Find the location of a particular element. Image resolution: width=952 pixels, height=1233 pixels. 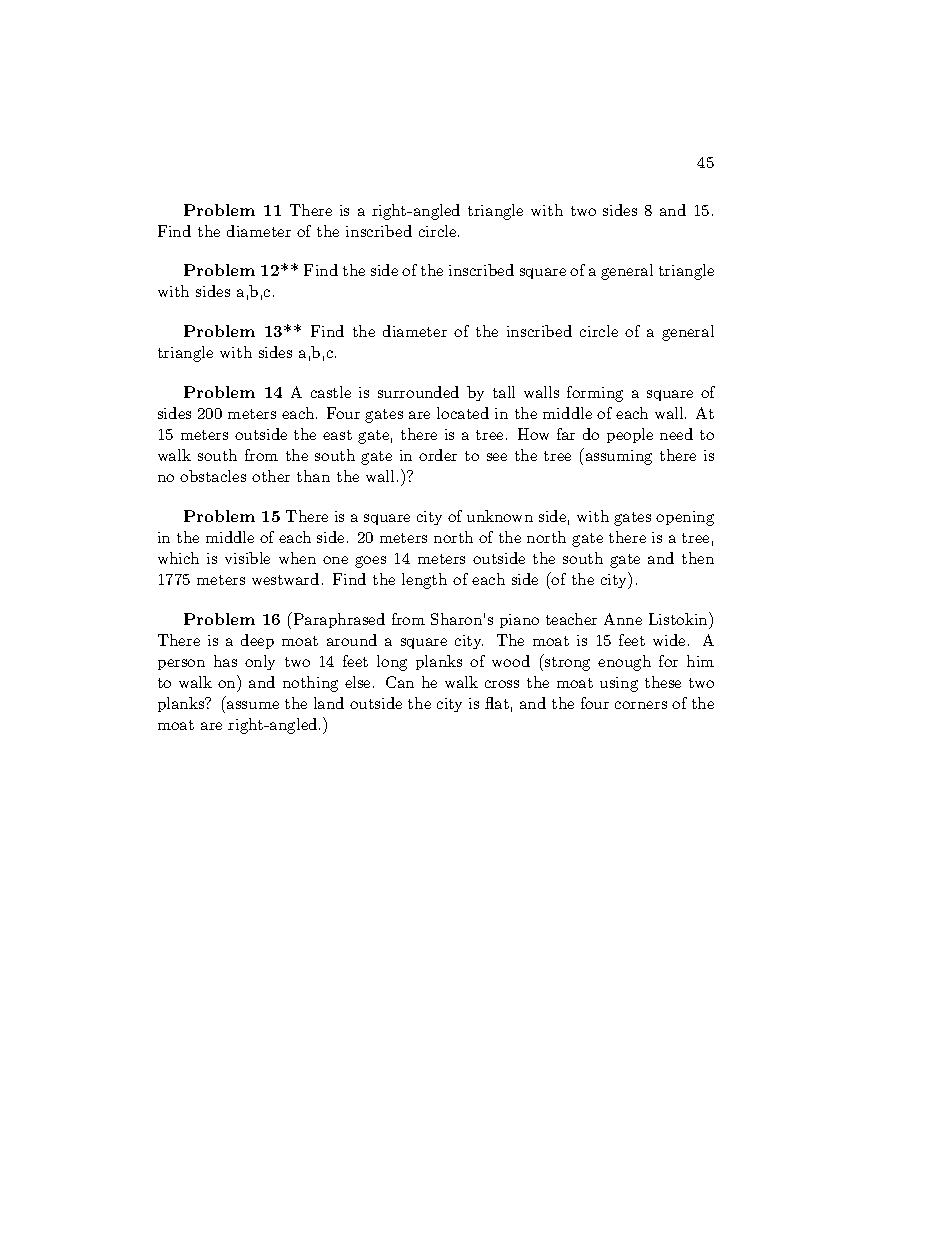

assume is located at coordinates (253, 705).
